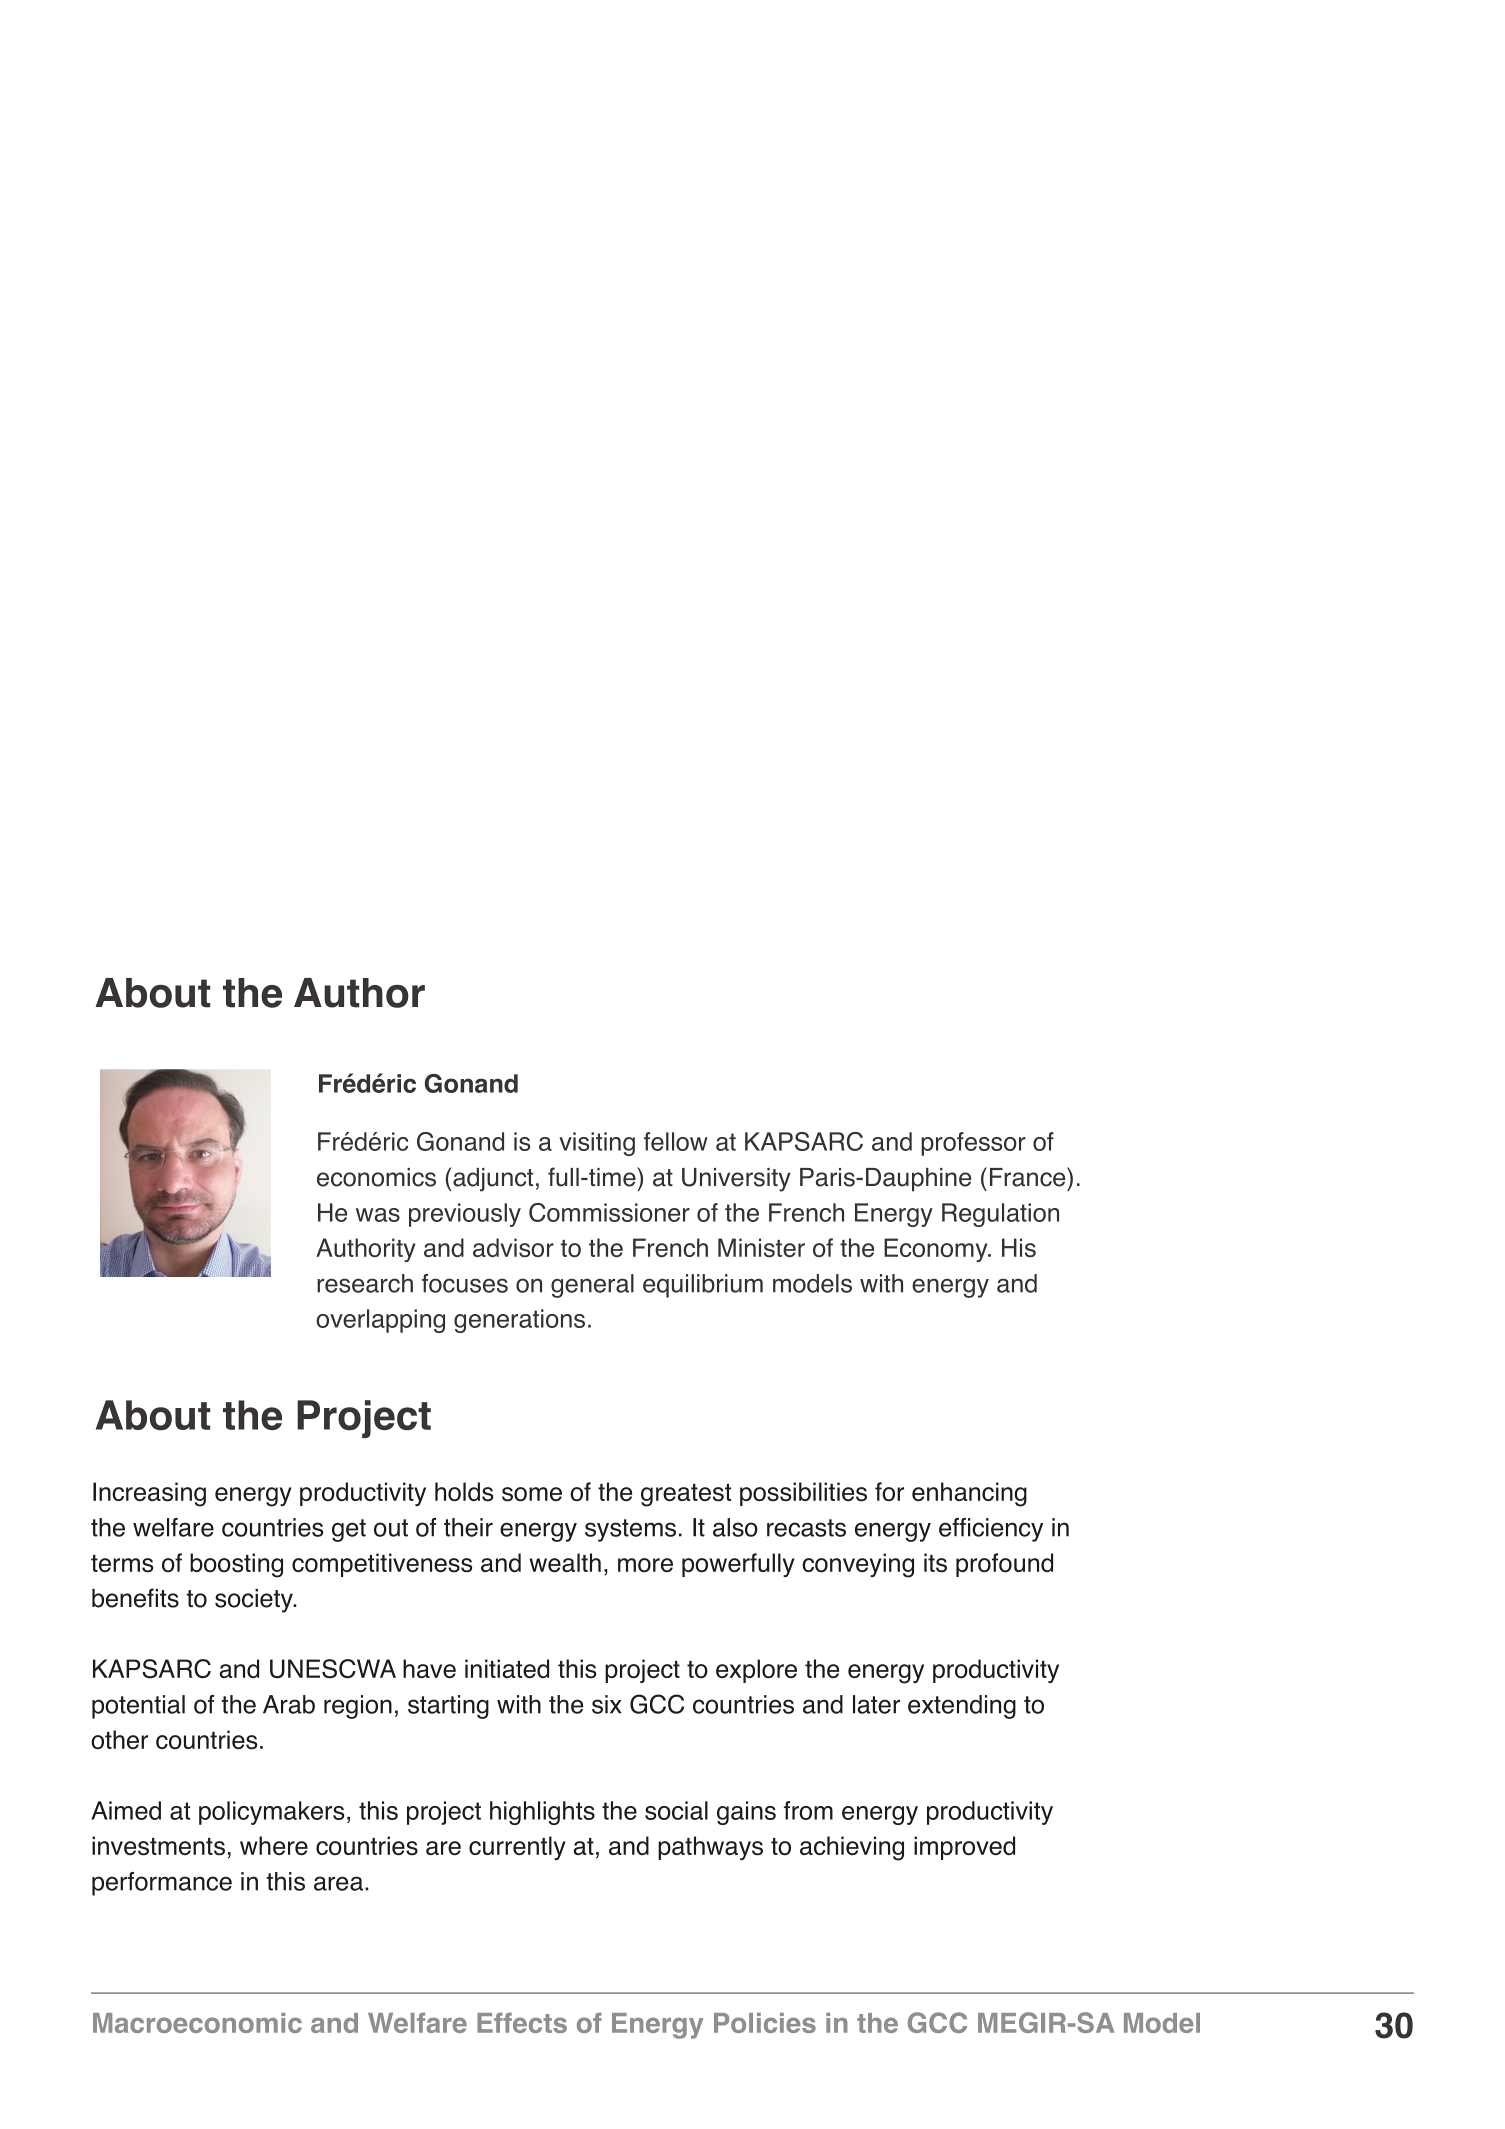 The height and width of the screenshot is (2129, 1505). I want to click on Macroeconomic, so click(197, 2023).
